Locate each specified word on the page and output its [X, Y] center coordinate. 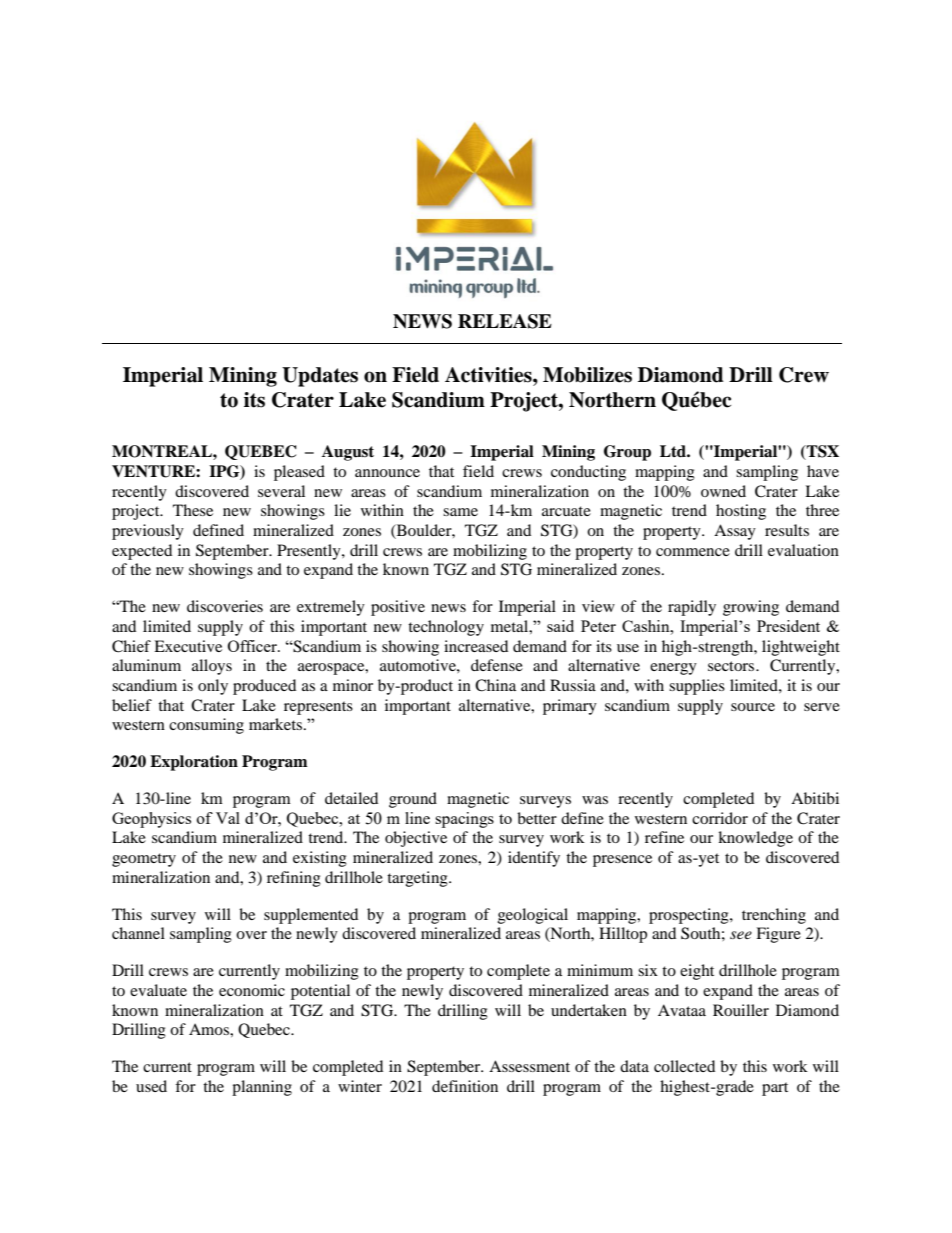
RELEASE [505, 321]
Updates [320, 377]
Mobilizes [587, 375]
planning [262, 1088]
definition [465, 1086]
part [775, 1089]
